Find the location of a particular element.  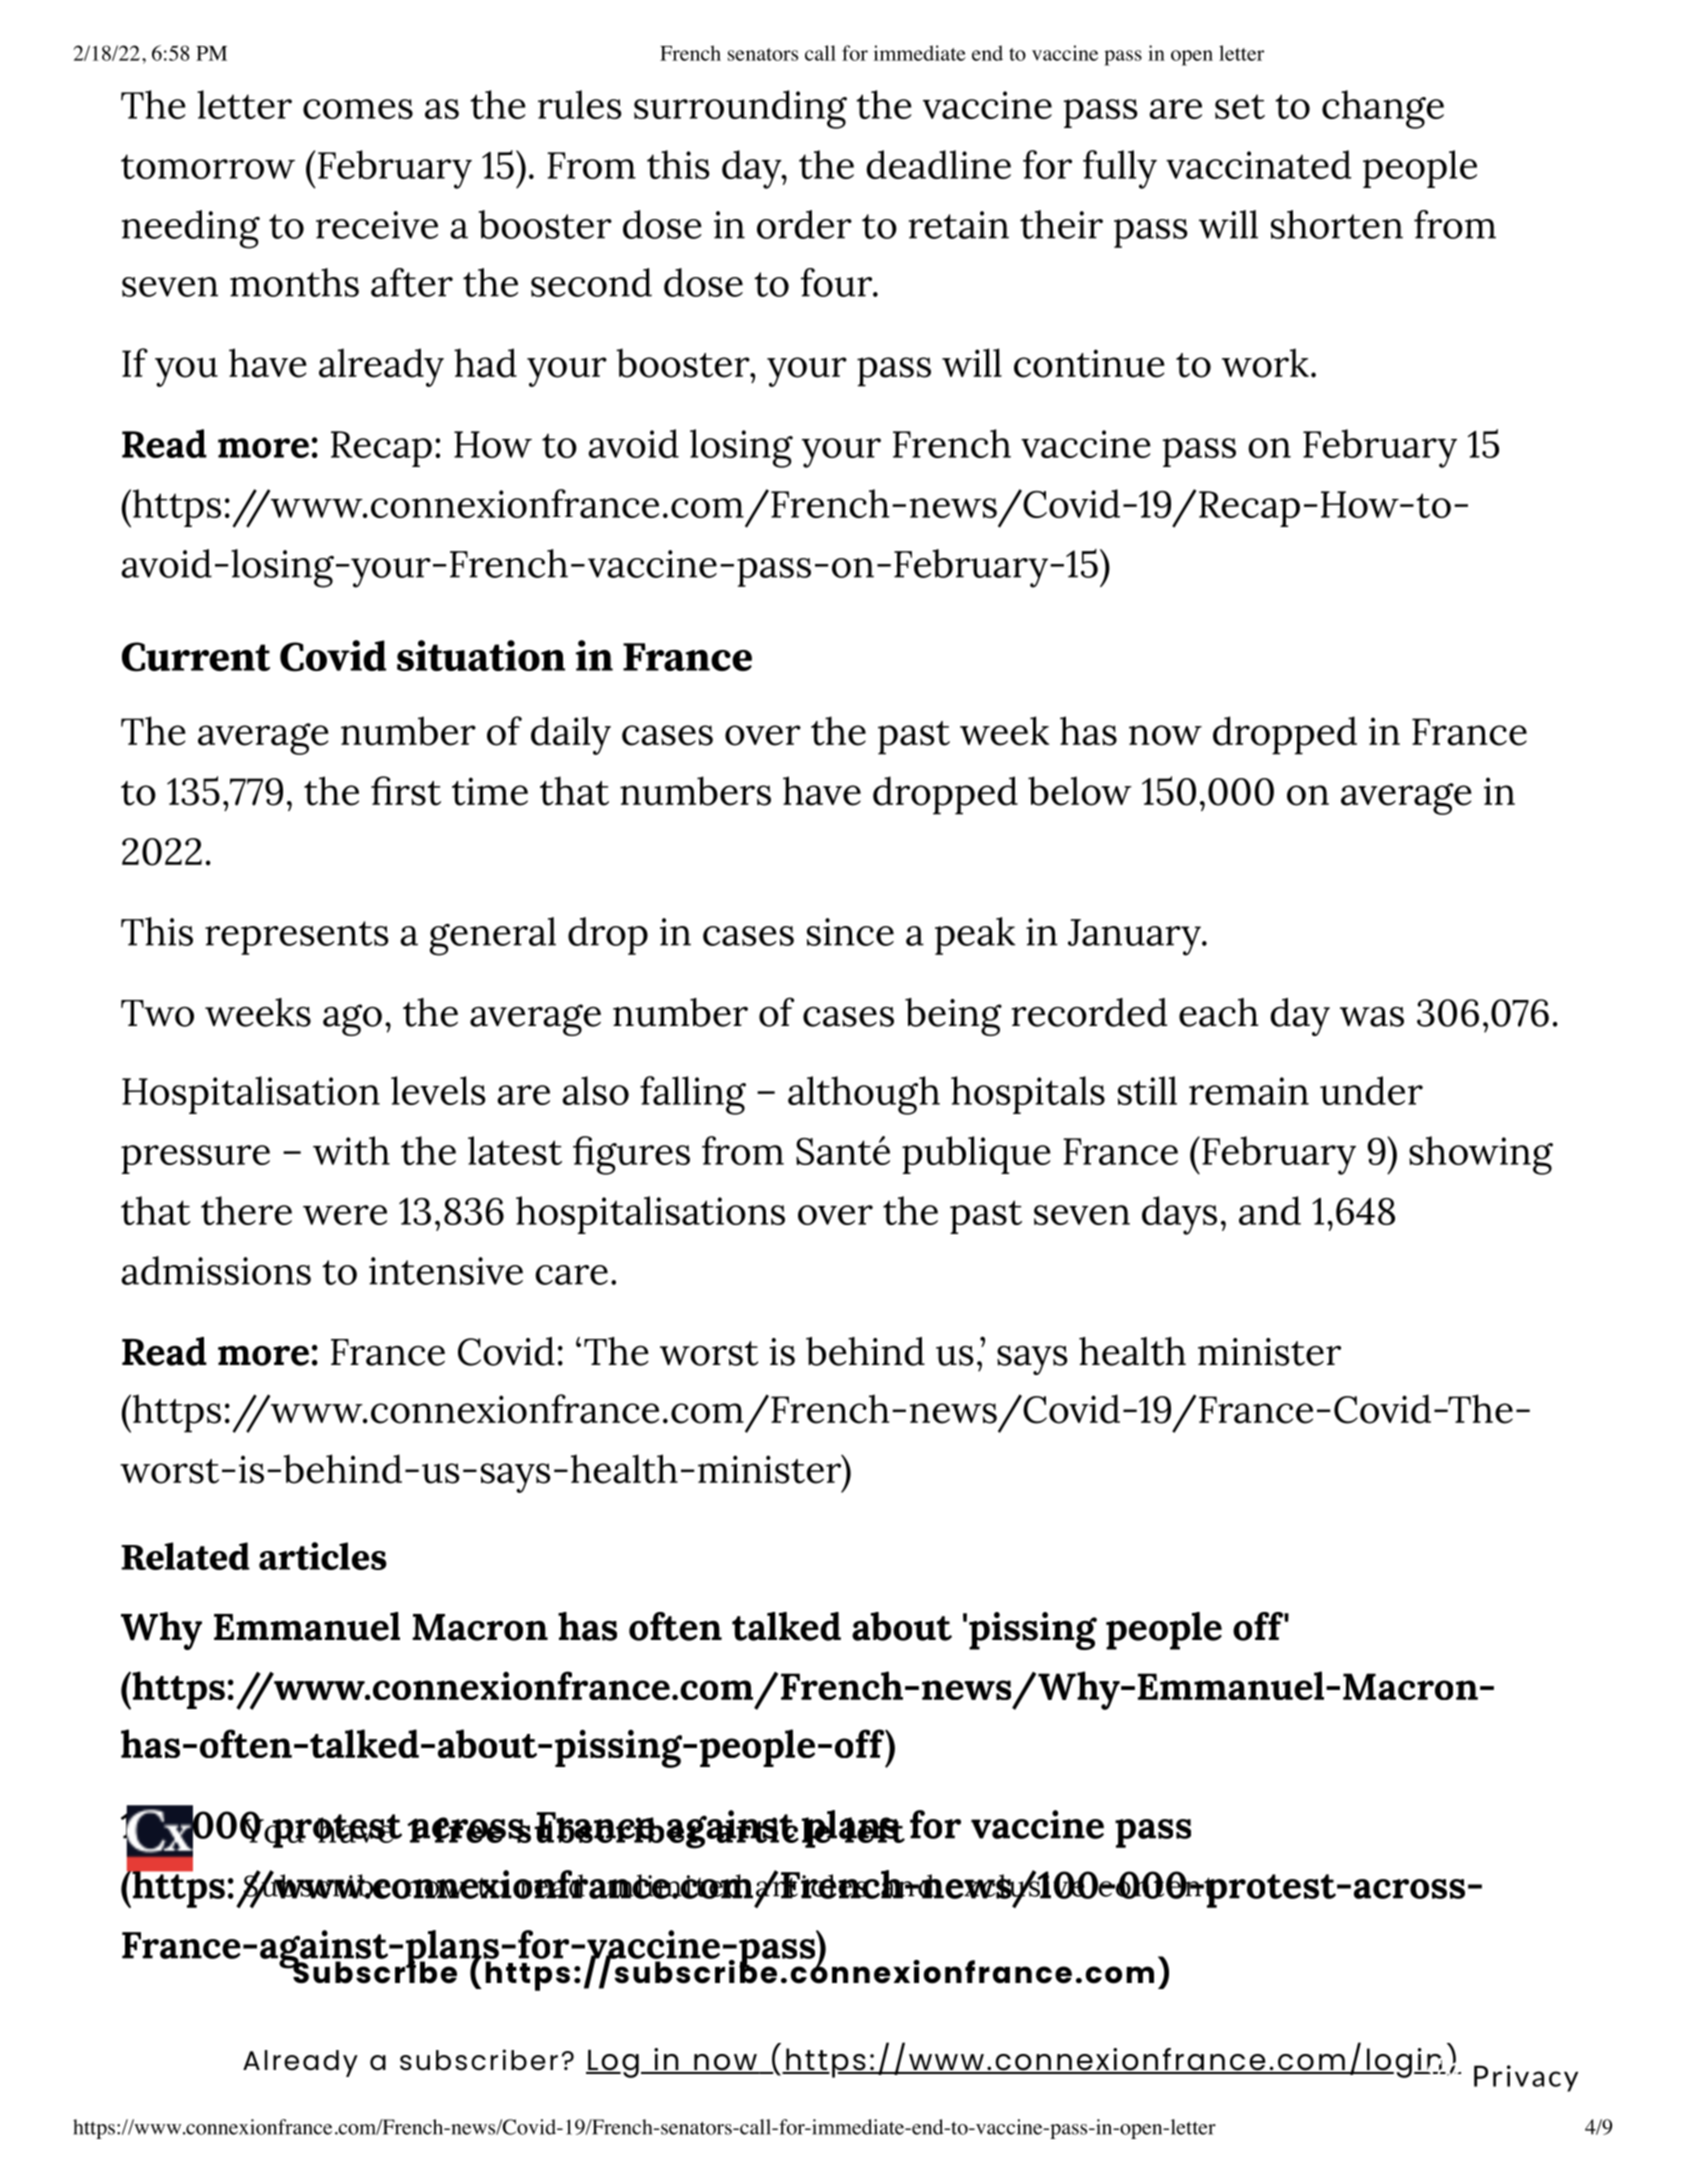

admissions is located at coordinates (216, 1270).
